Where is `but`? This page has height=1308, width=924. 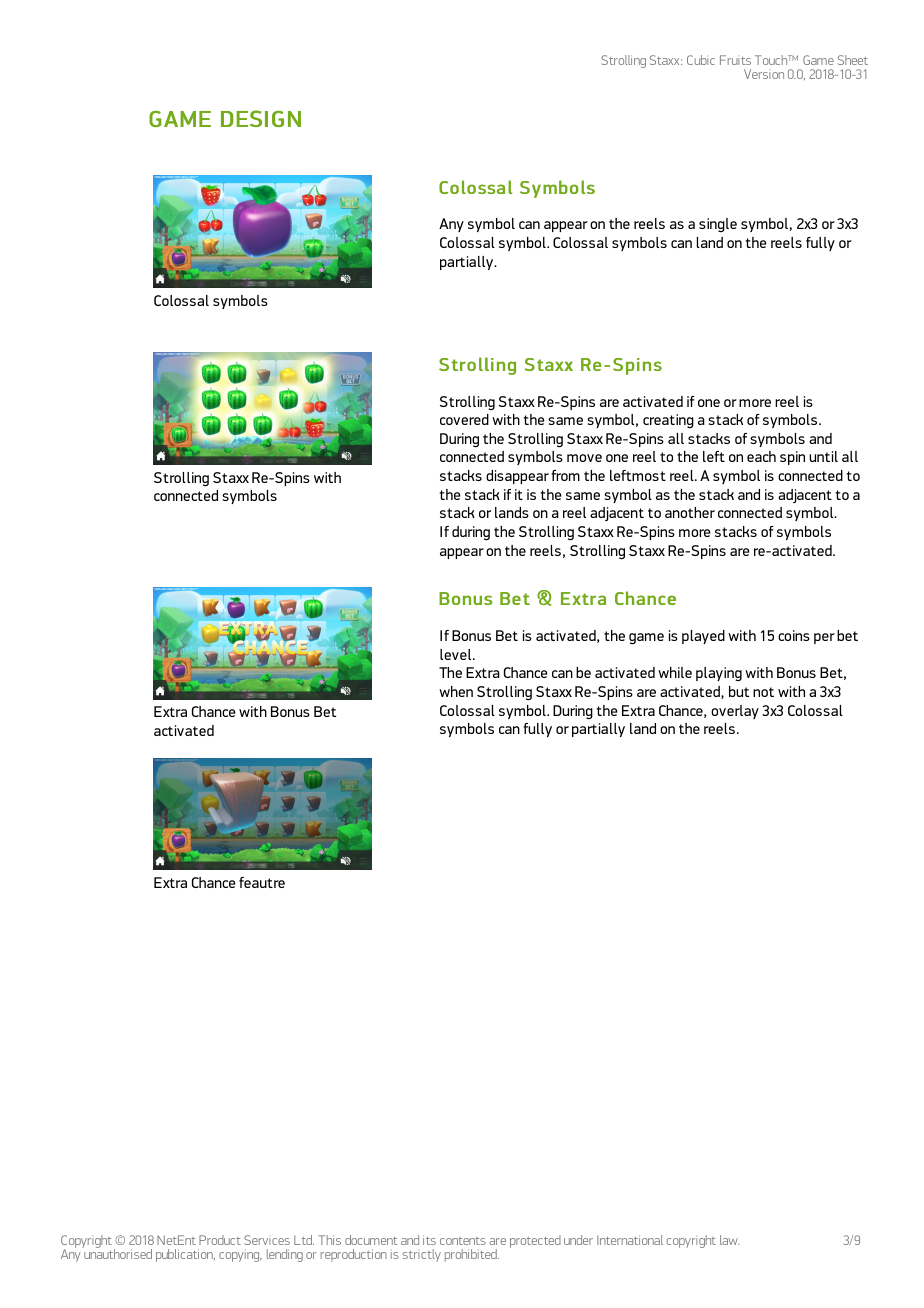 but is located at coordinates (739, 691).
